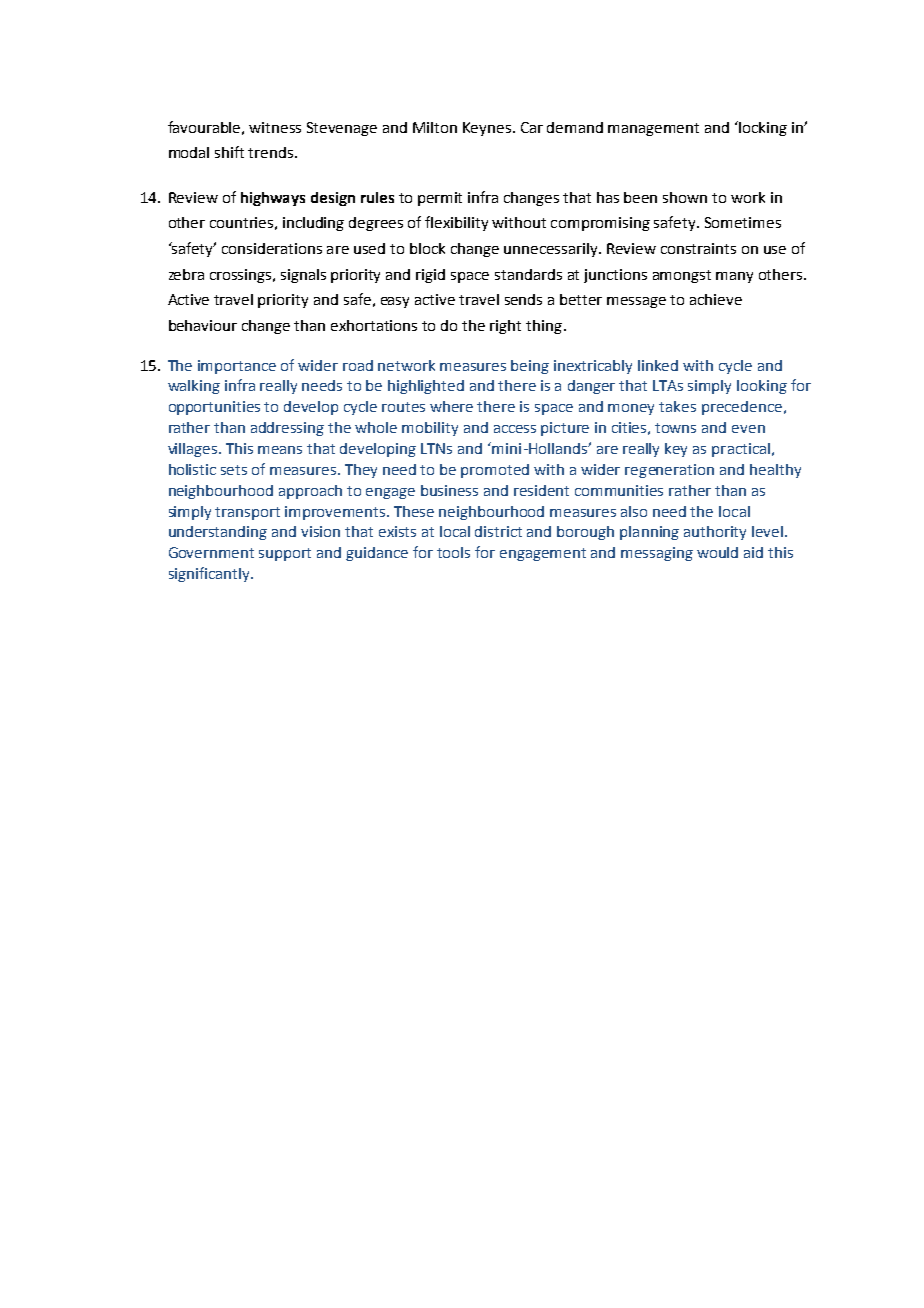 This page has height=1308, width=924. What do you see at coordinates (528, 274) in the page?
I see `standards` at bounding box center [528, 274].
